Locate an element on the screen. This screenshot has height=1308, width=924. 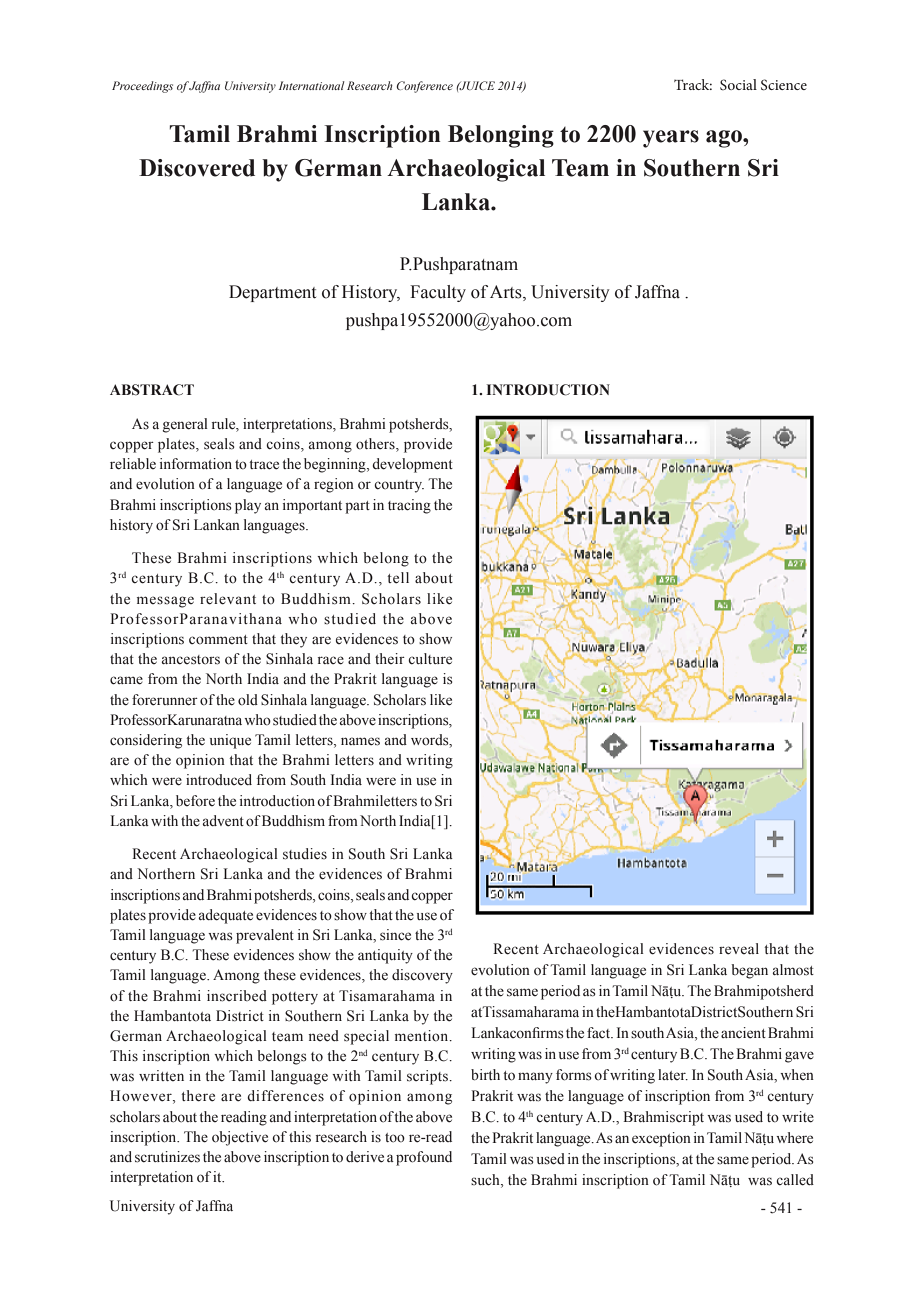
Faculty is located at coordinates (438, 293).
